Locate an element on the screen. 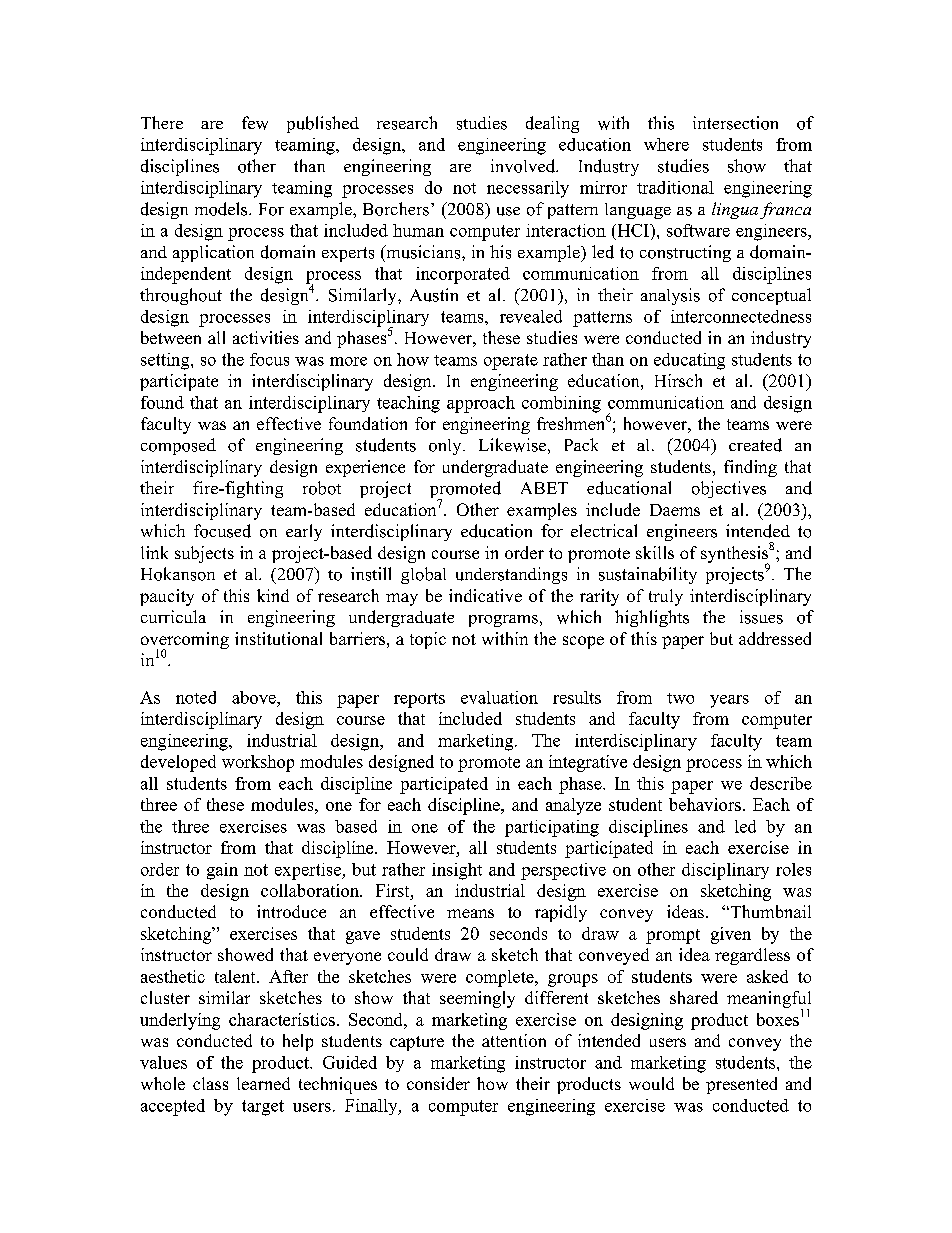 Image resolution: width=952 pixels, height=1233 pixels. gain is located at coordinates (222, 871).
